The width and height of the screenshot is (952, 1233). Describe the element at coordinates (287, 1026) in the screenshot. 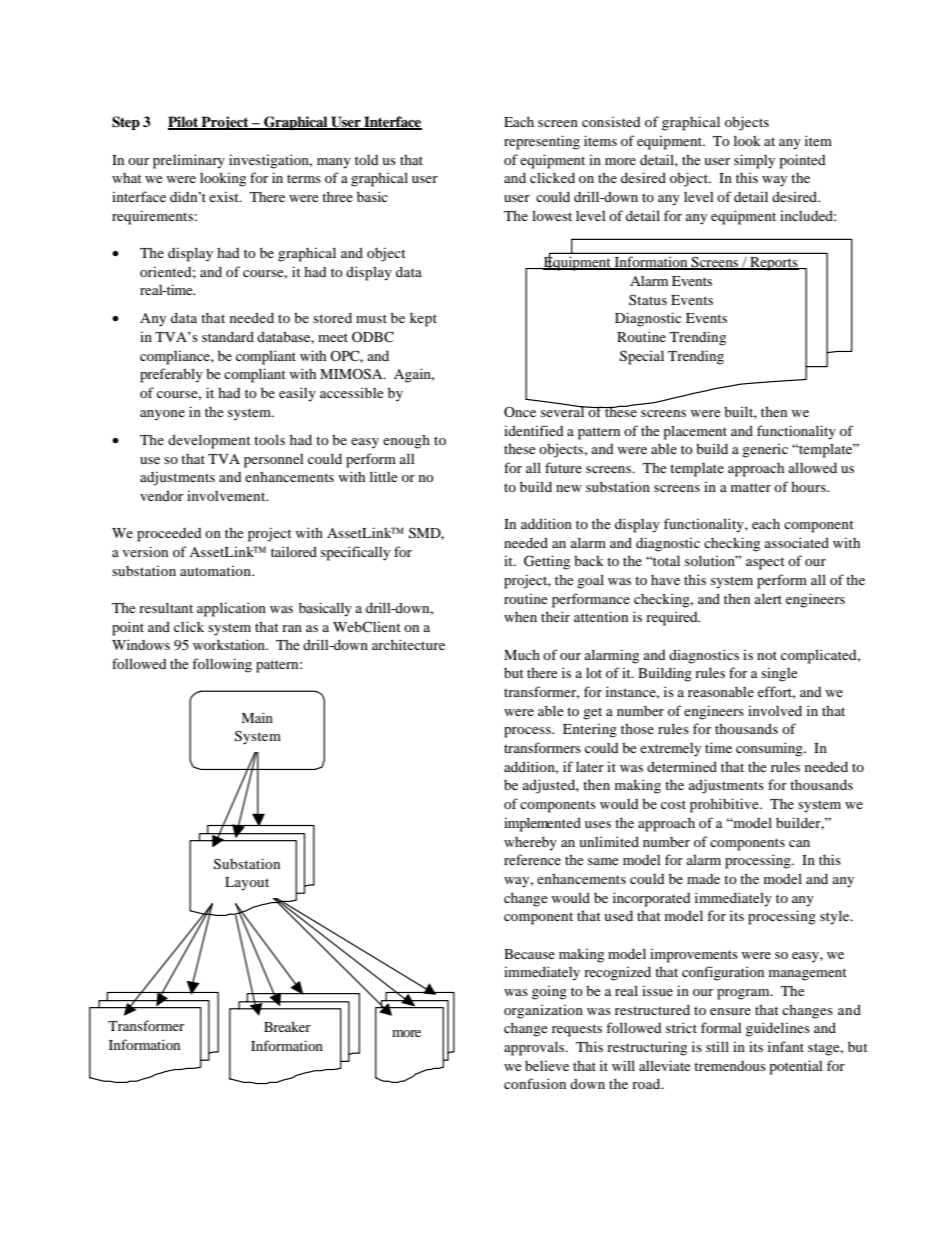

I see `Breaker` at that location.
